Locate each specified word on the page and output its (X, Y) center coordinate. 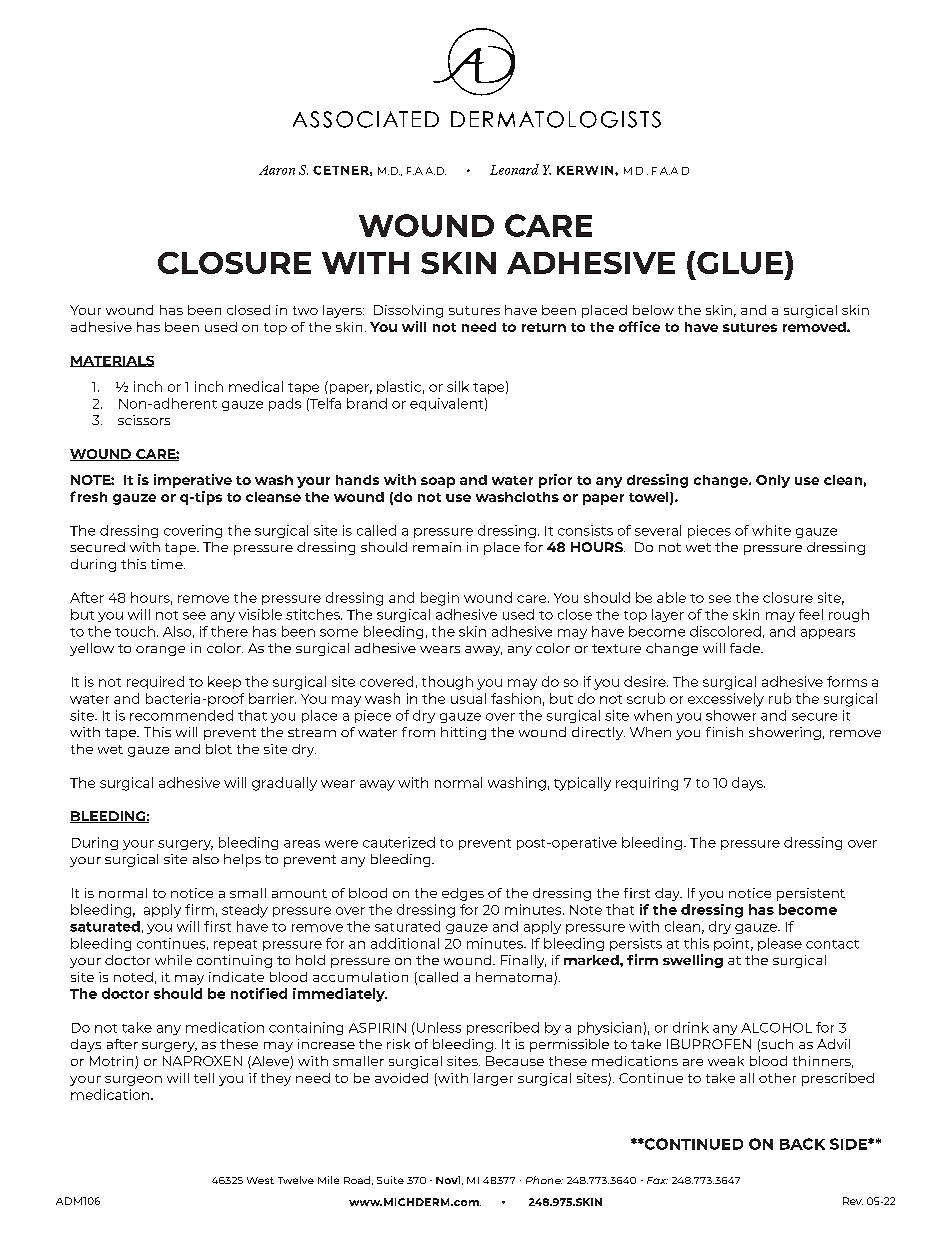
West (260, 1180)
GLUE (740, 263)
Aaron (277, 170)
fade (746, 648)
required (155, 682)
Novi (449, 1180)
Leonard (514, 169)
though (447, 683)
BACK (802, 1144)
